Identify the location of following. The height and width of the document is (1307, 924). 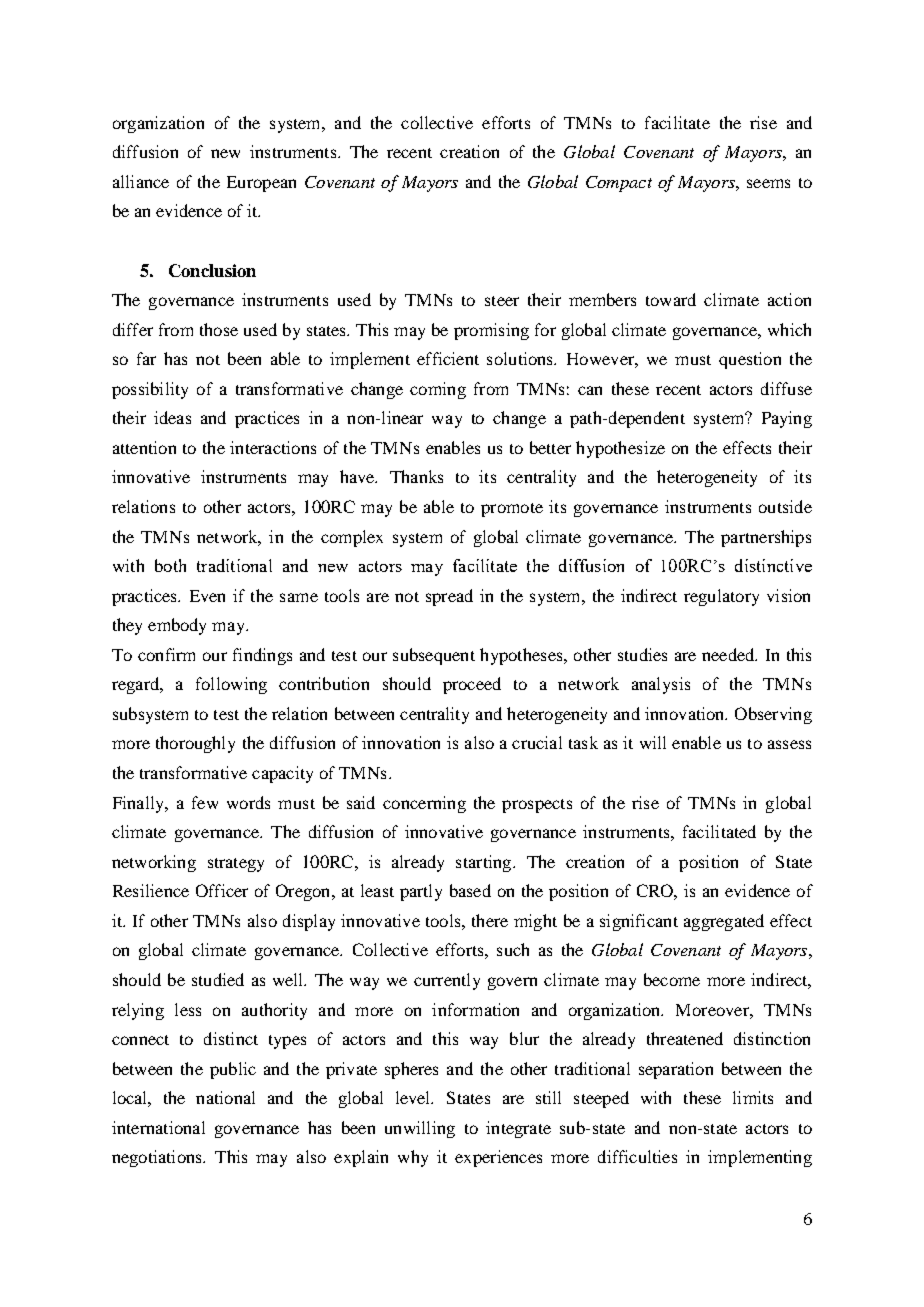
(231, 685).
